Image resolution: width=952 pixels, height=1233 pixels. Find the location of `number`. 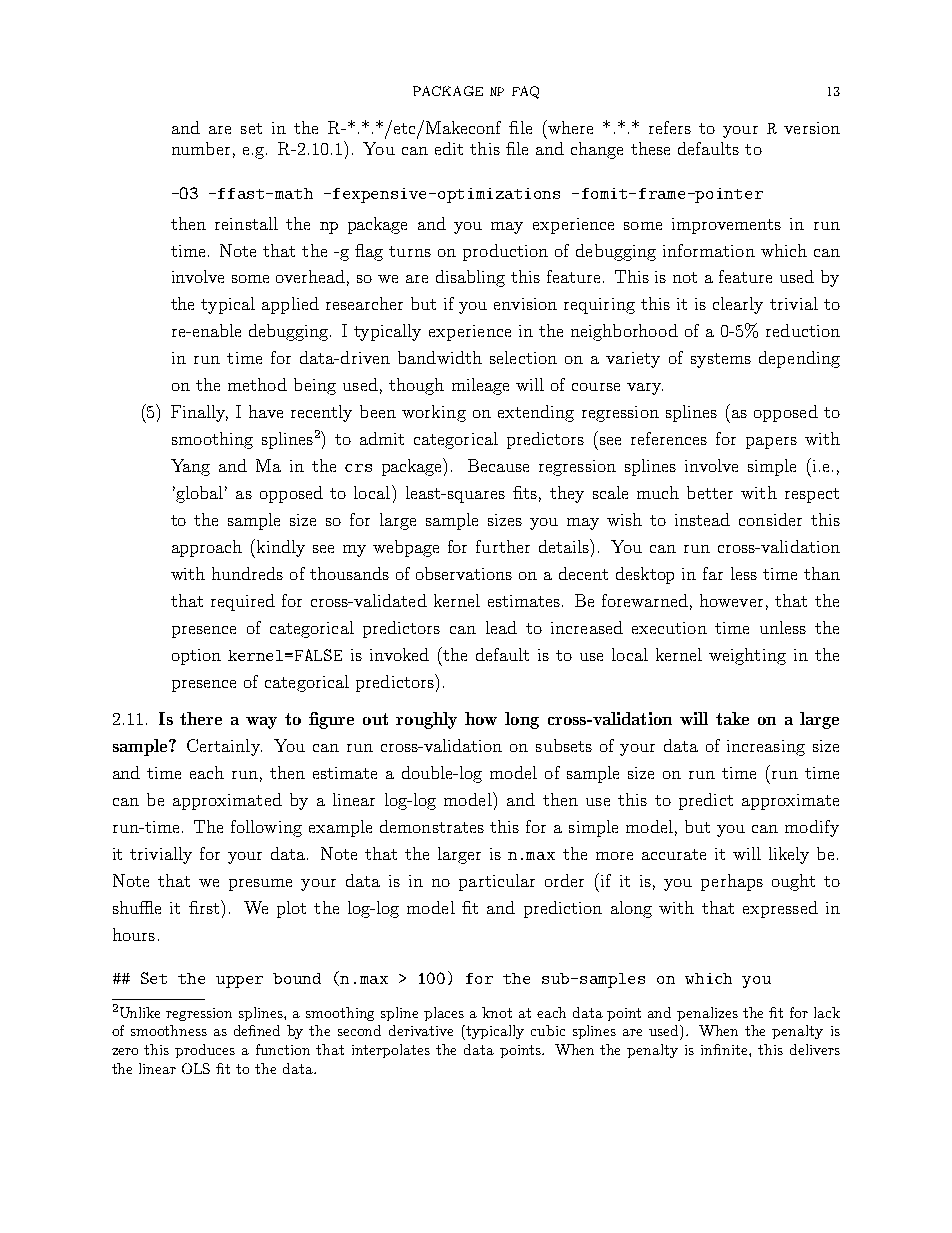

number is located at coordinates (201, 148).
